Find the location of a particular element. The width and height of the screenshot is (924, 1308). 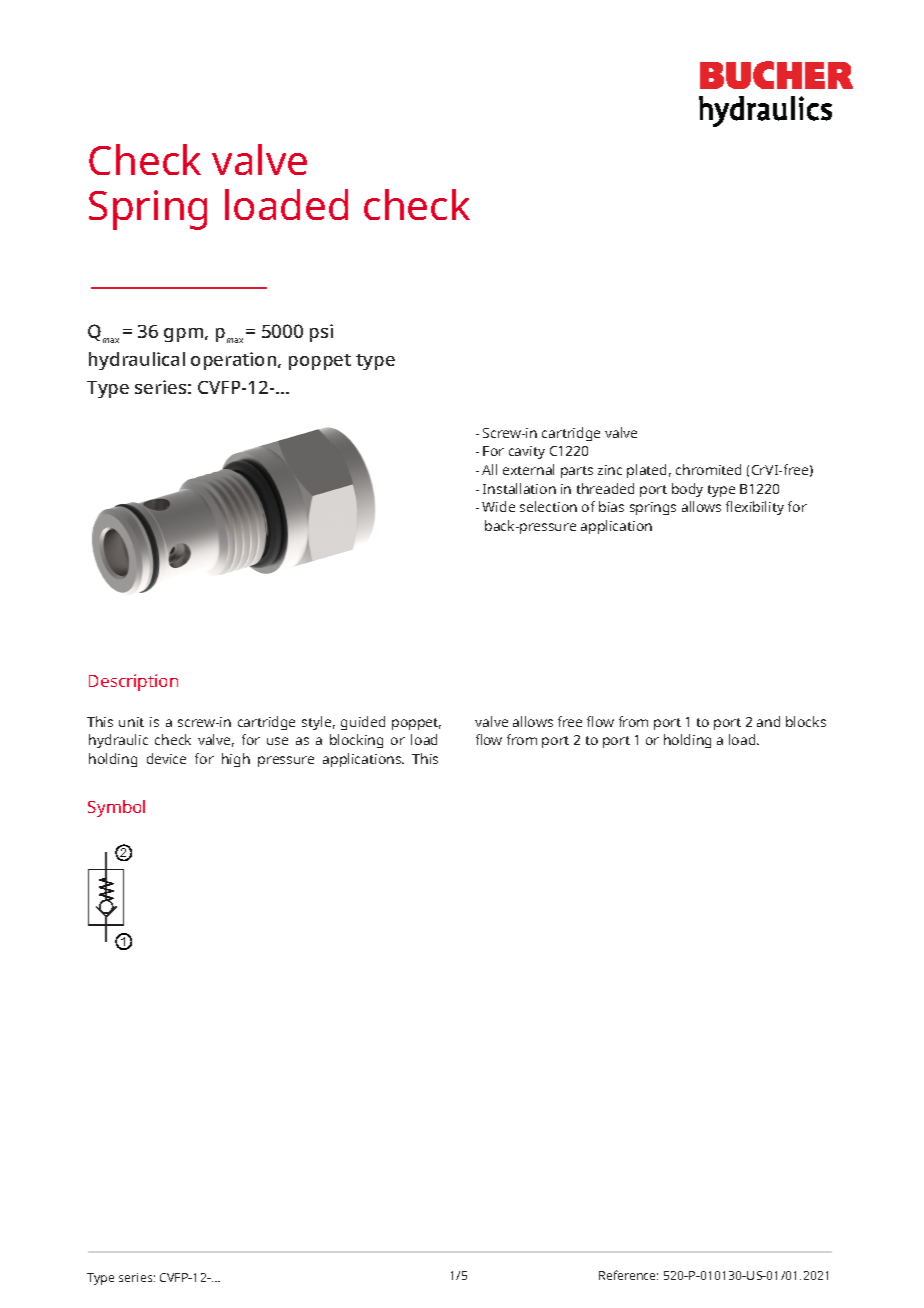

use is located at coordinates (277, 741).
